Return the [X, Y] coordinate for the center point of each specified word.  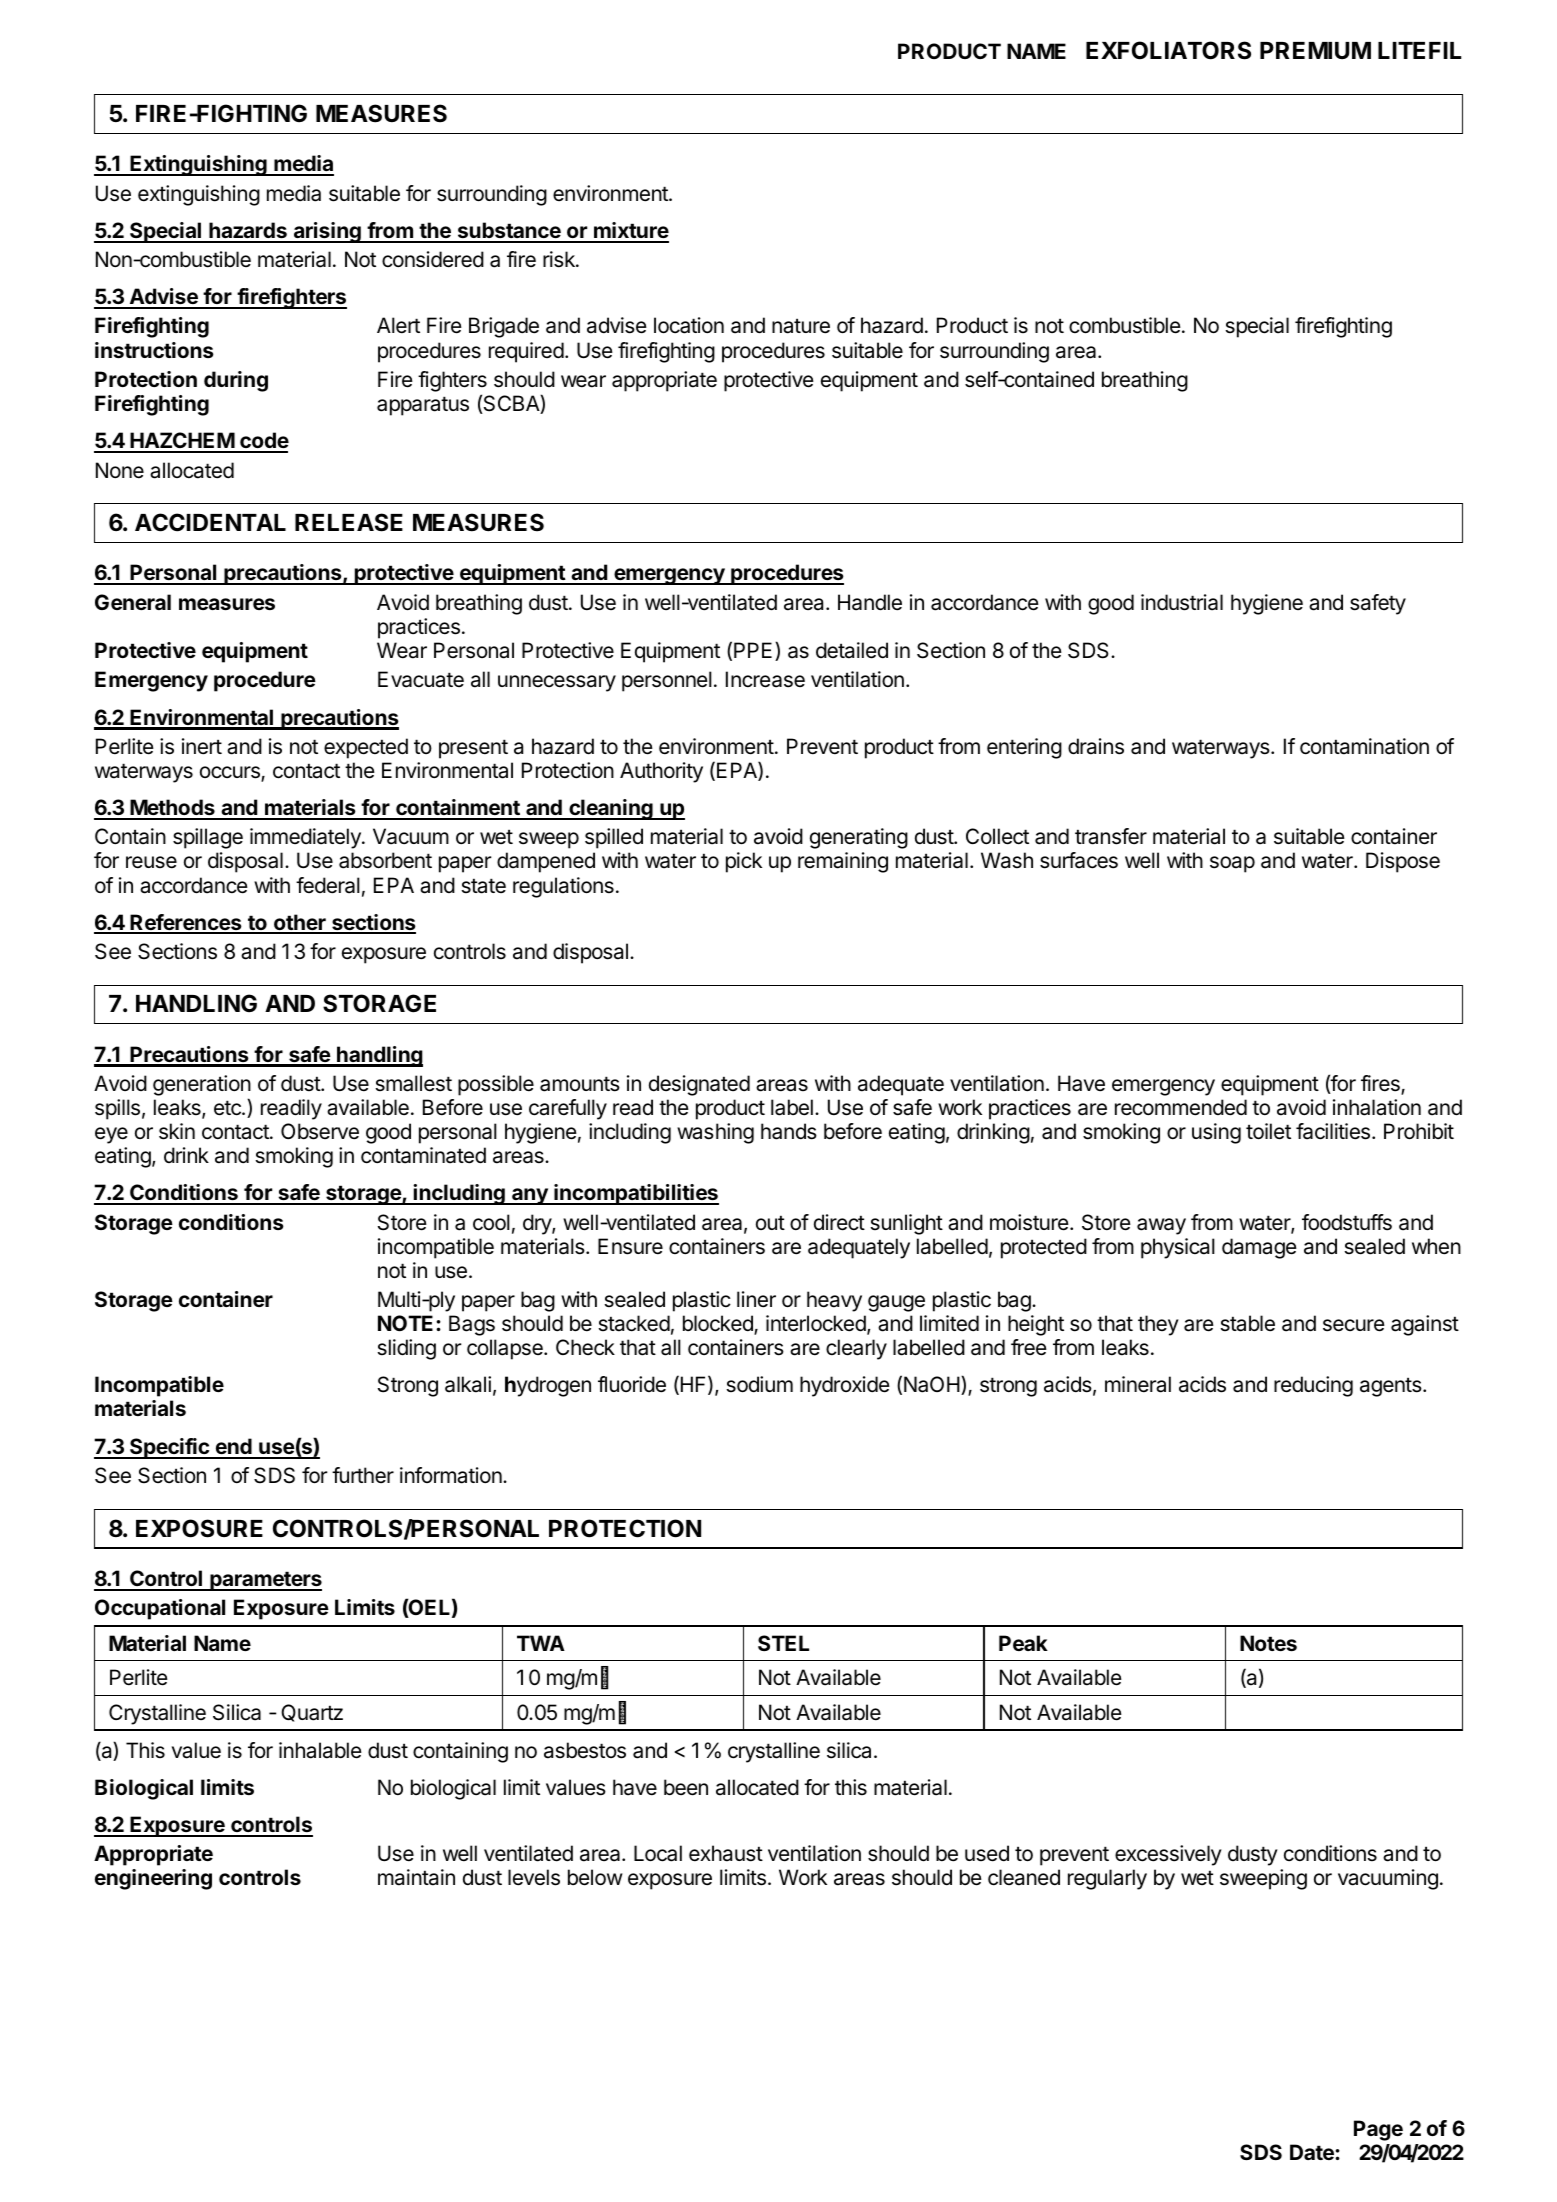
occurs [231, 773]
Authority [661, 772]
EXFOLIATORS [1168, 50]
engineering [153, 1879]
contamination [1364, 746]
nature [801, 326]
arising [327, 232]
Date [1313, 2152]
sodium [759, 1384]
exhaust [726, 1853]
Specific [169, 1448]
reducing [1313, 1386]
